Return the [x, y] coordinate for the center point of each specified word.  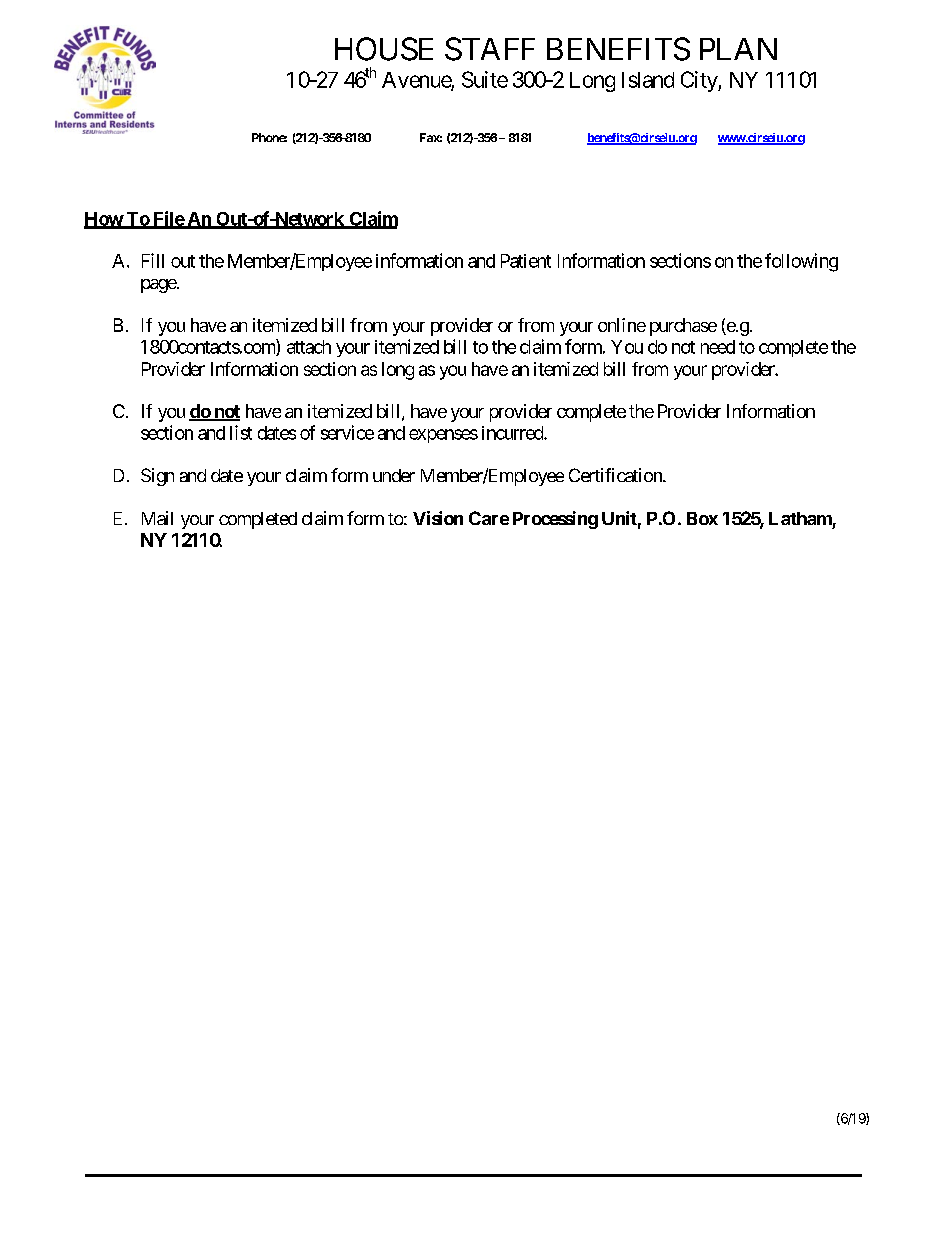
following [801, 262]
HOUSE [384, 49]
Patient [526, 261]
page [159, 286]
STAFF [490, 49]
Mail [157, 518]
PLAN [738, 49]
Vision [438, 518]
